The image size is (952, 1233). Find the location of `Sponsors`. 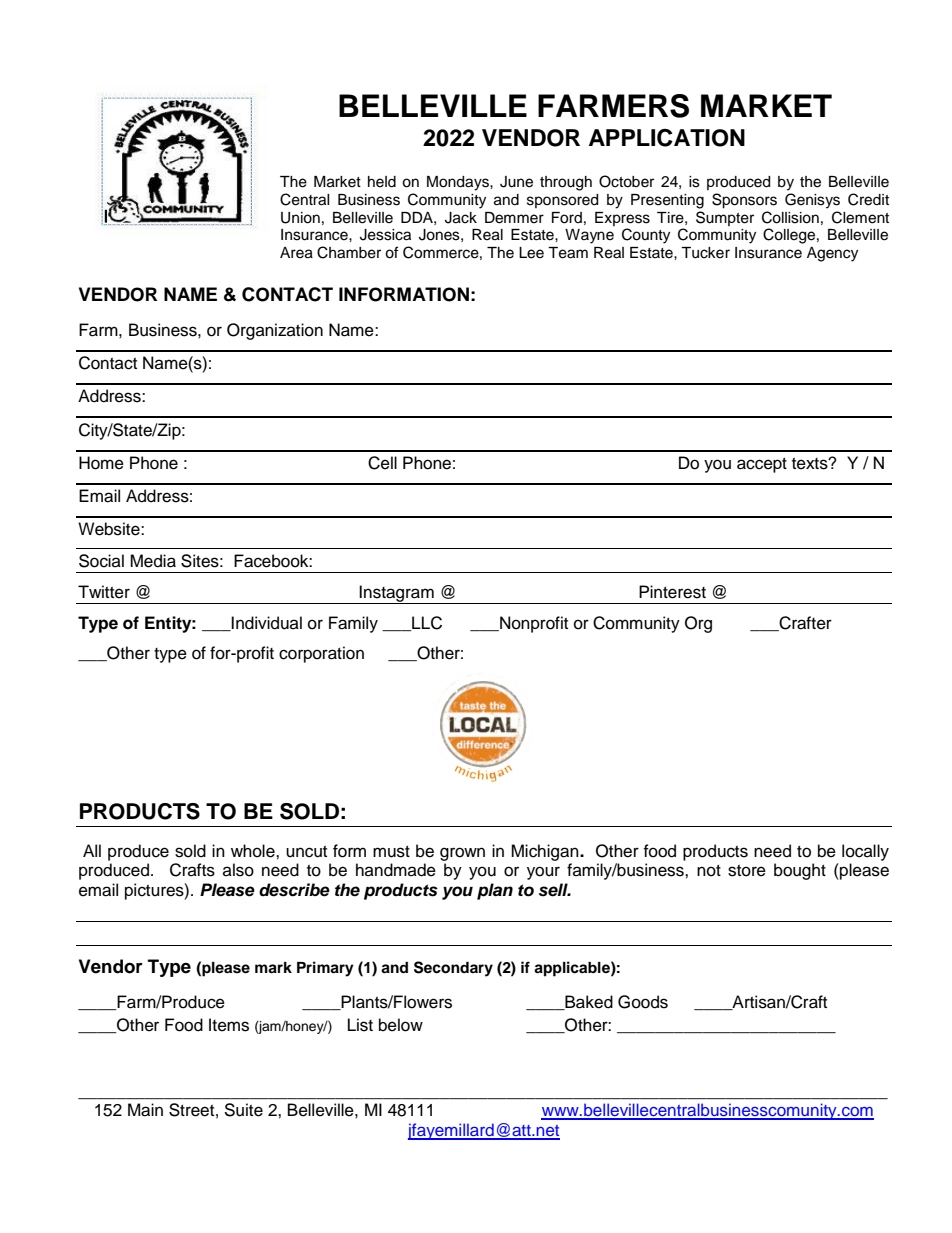

Sponsors is located at coordinates (744, 201).
